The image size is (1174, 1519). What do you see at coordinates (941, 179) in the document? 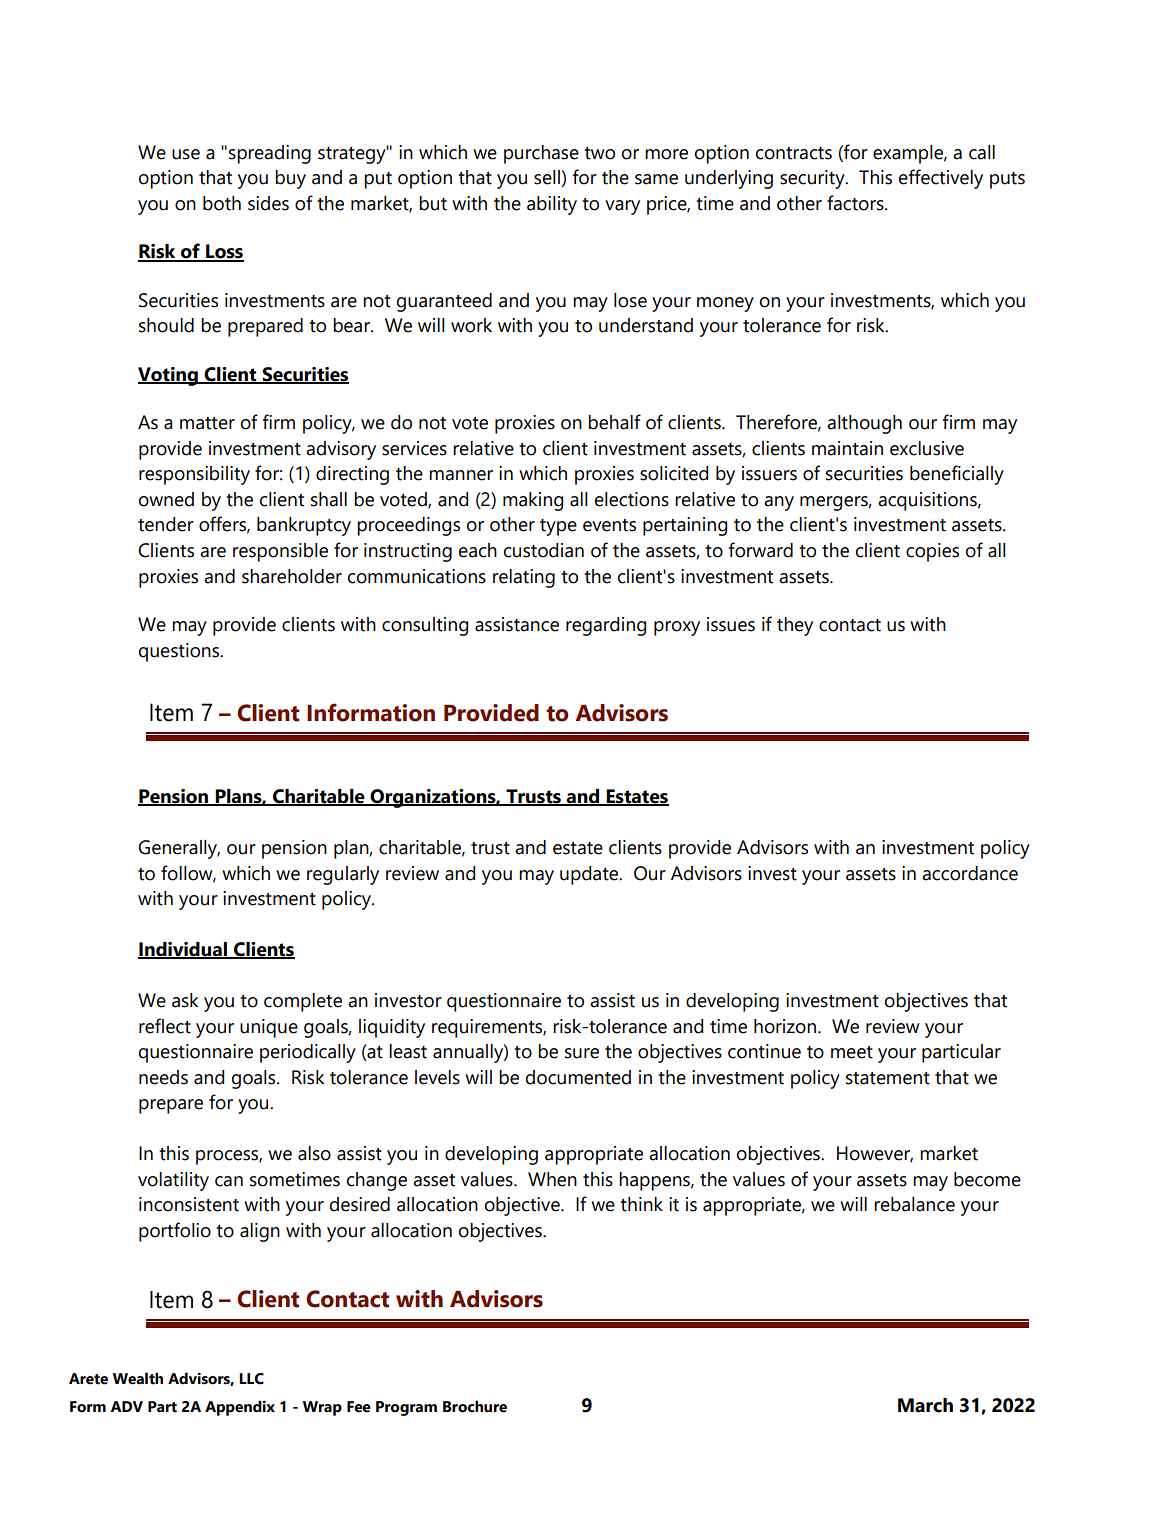
I see `effectively` at bounding box center [941, 179].
